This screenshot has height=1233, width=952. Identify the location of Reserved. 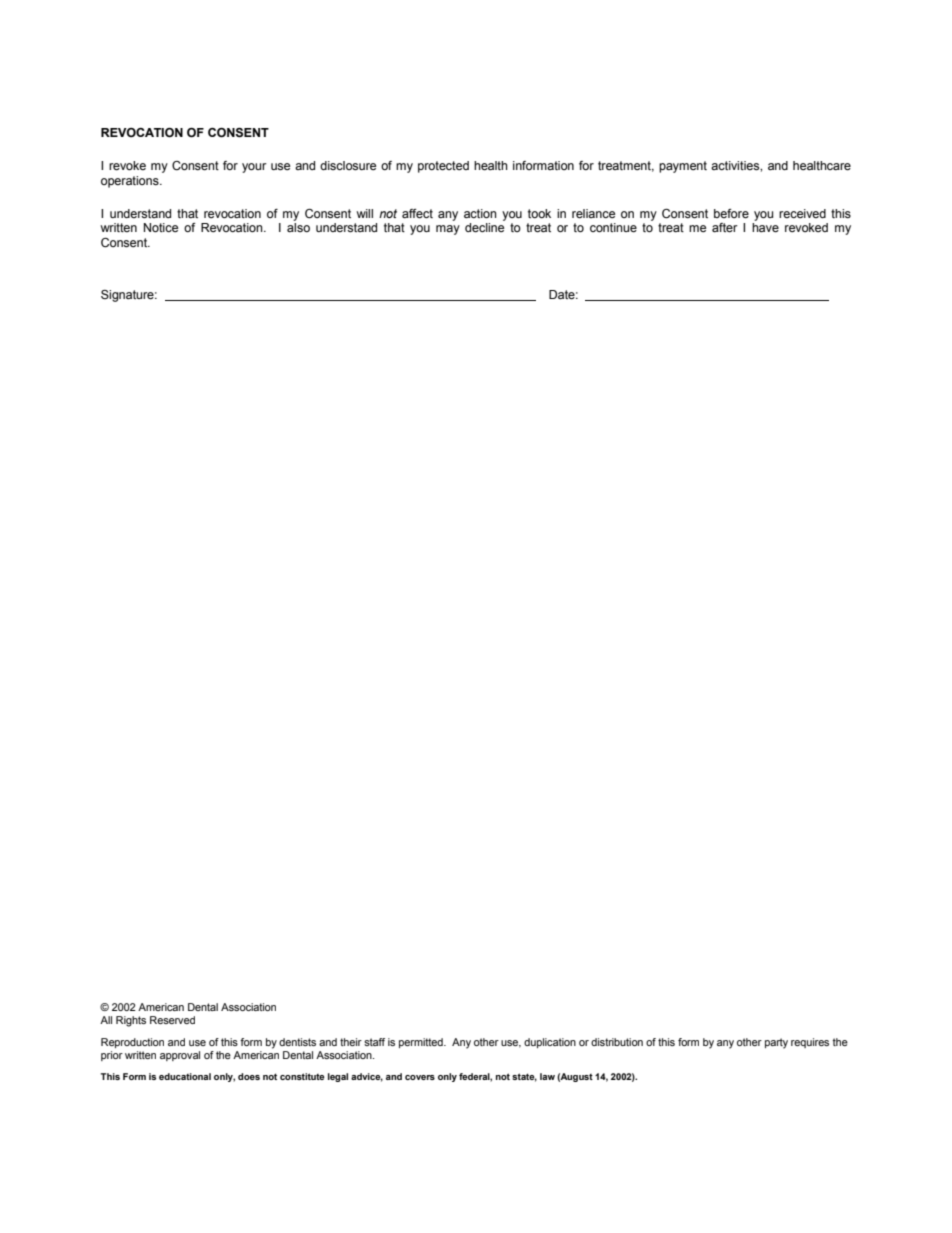
(172, 1020).
